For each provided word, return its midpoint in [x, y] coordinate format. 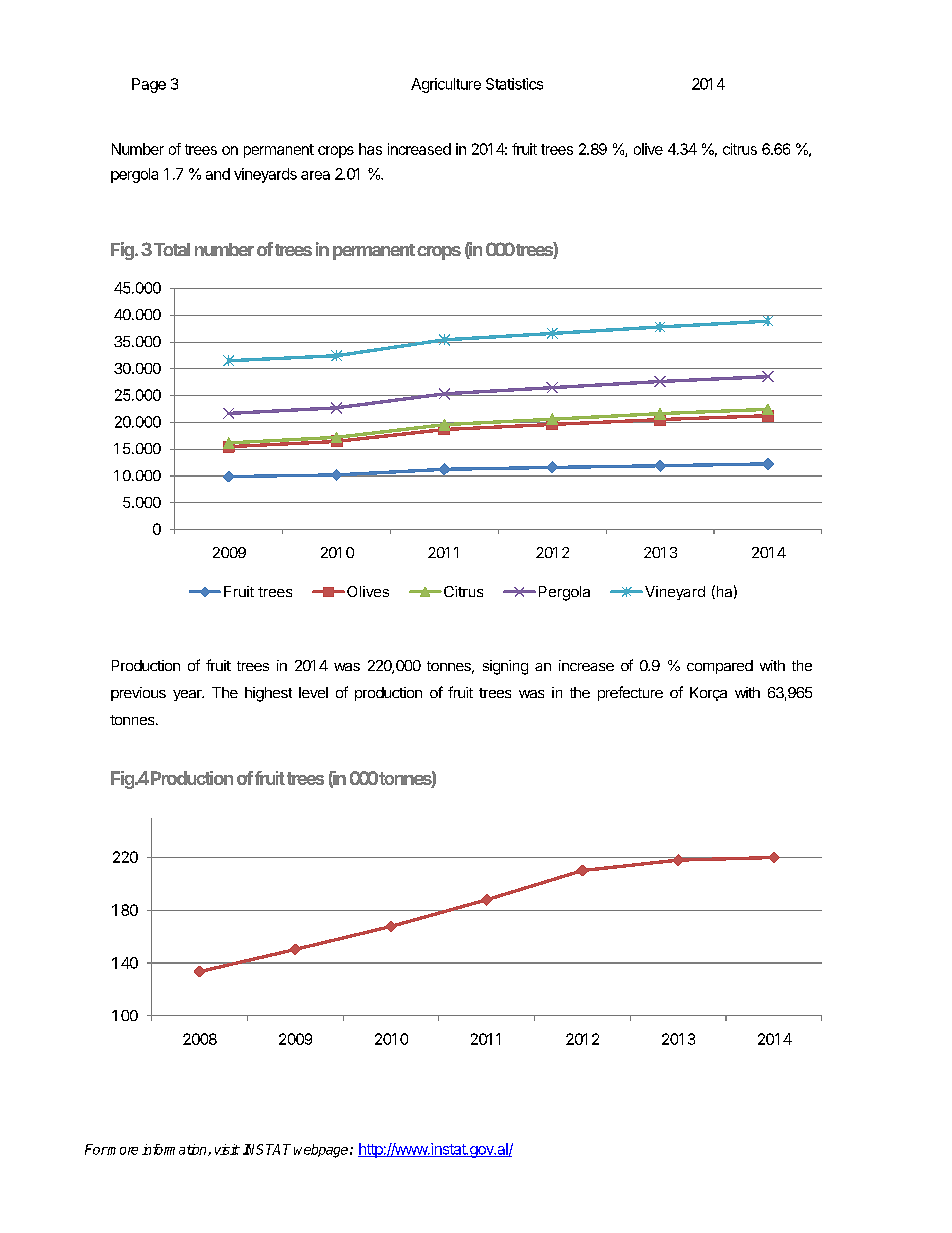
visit [227, 1149]
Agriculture [446, 85]
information [175, 1150]
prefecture [630, 693]
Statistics [514, 84]
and [218, 174]
